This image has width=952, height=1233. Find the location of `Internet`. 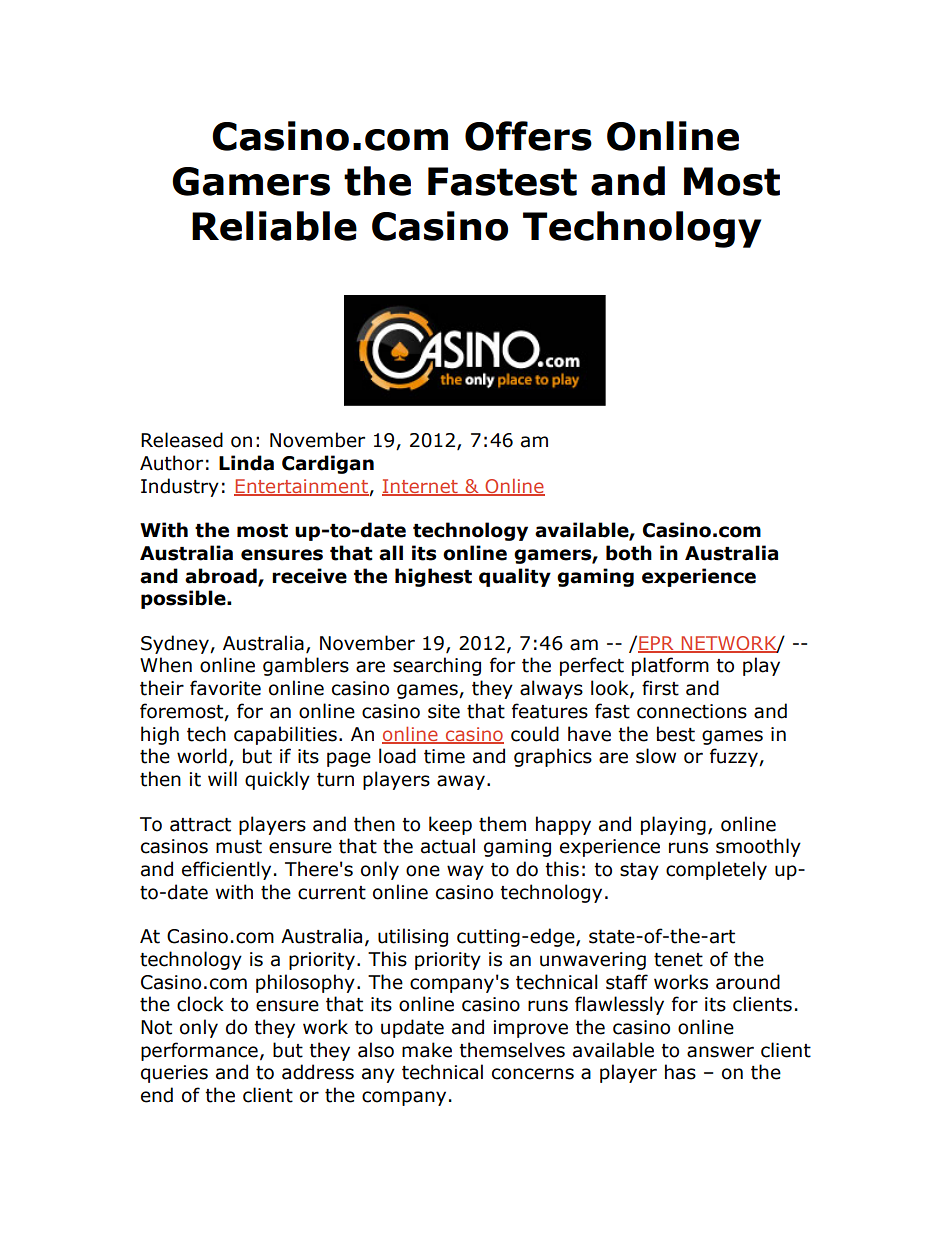

Internet is located at coordinates (421, 487).
